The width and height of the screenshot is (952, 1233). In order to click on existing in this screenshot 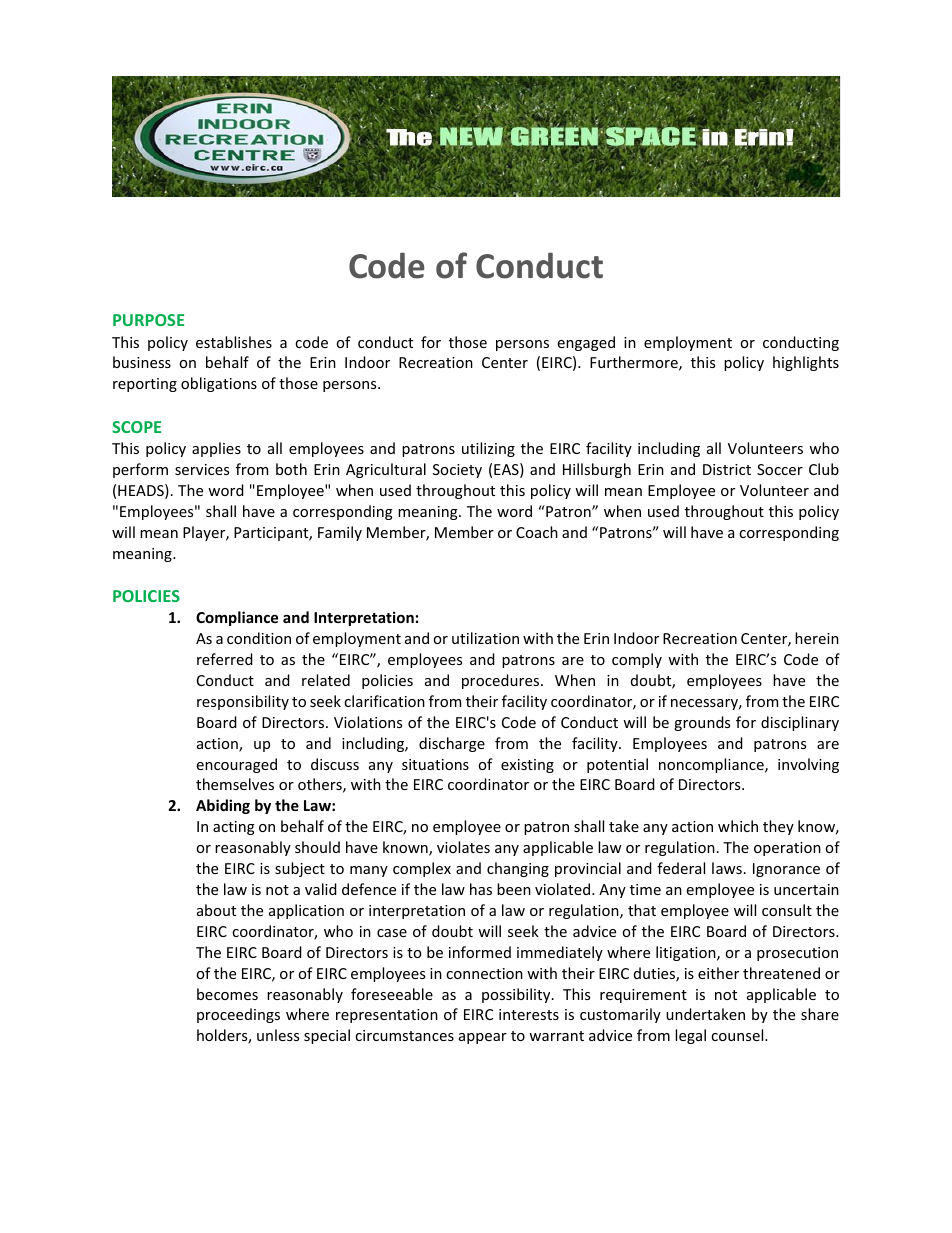, I will do `click(527, 766)`.
